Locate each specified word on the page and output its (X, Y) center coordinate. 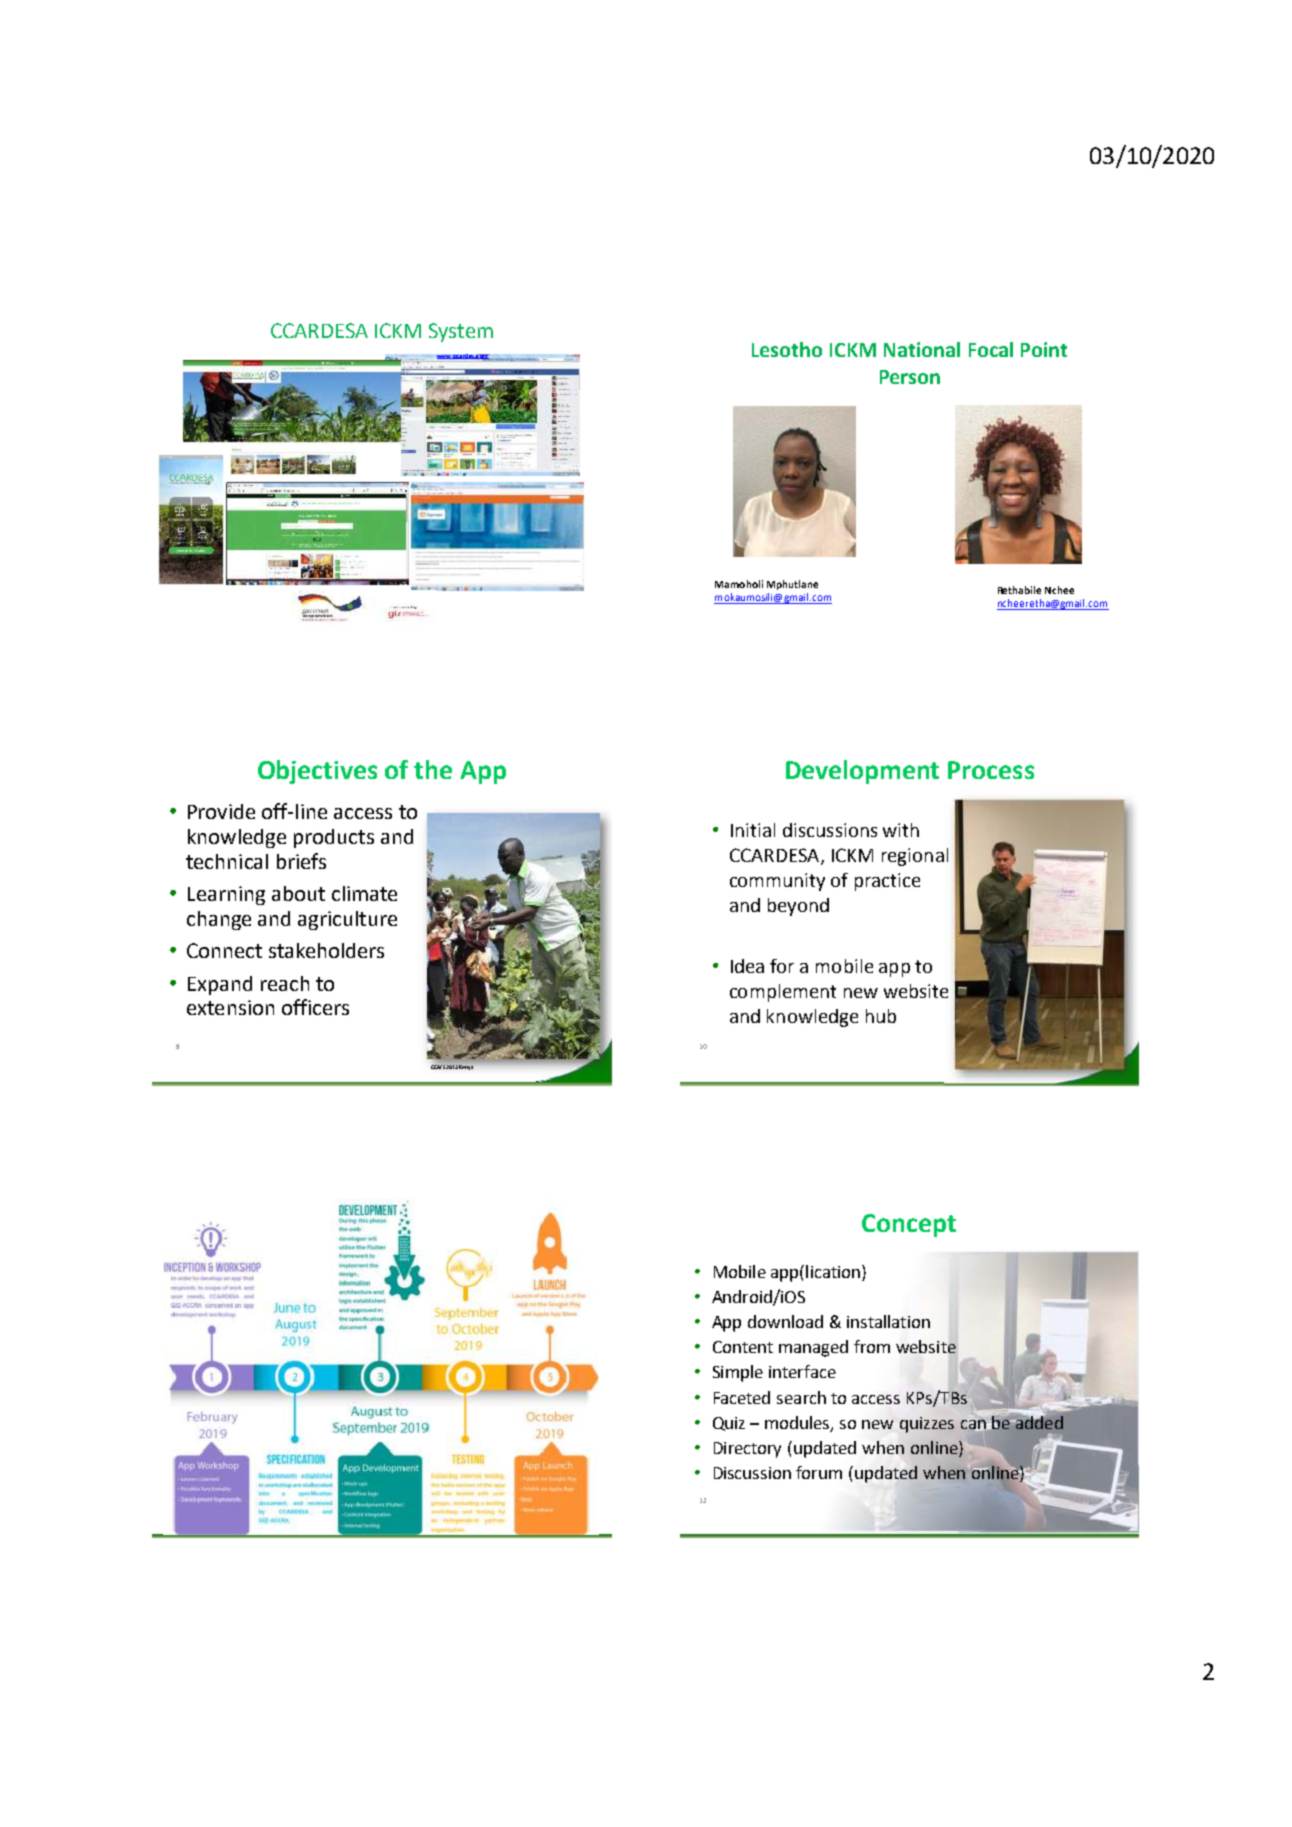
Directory (747, 1450)
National (922, 349)
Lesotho (787, 349)
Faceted (742, 1397)
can (974, 1425)
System (461, 332)
